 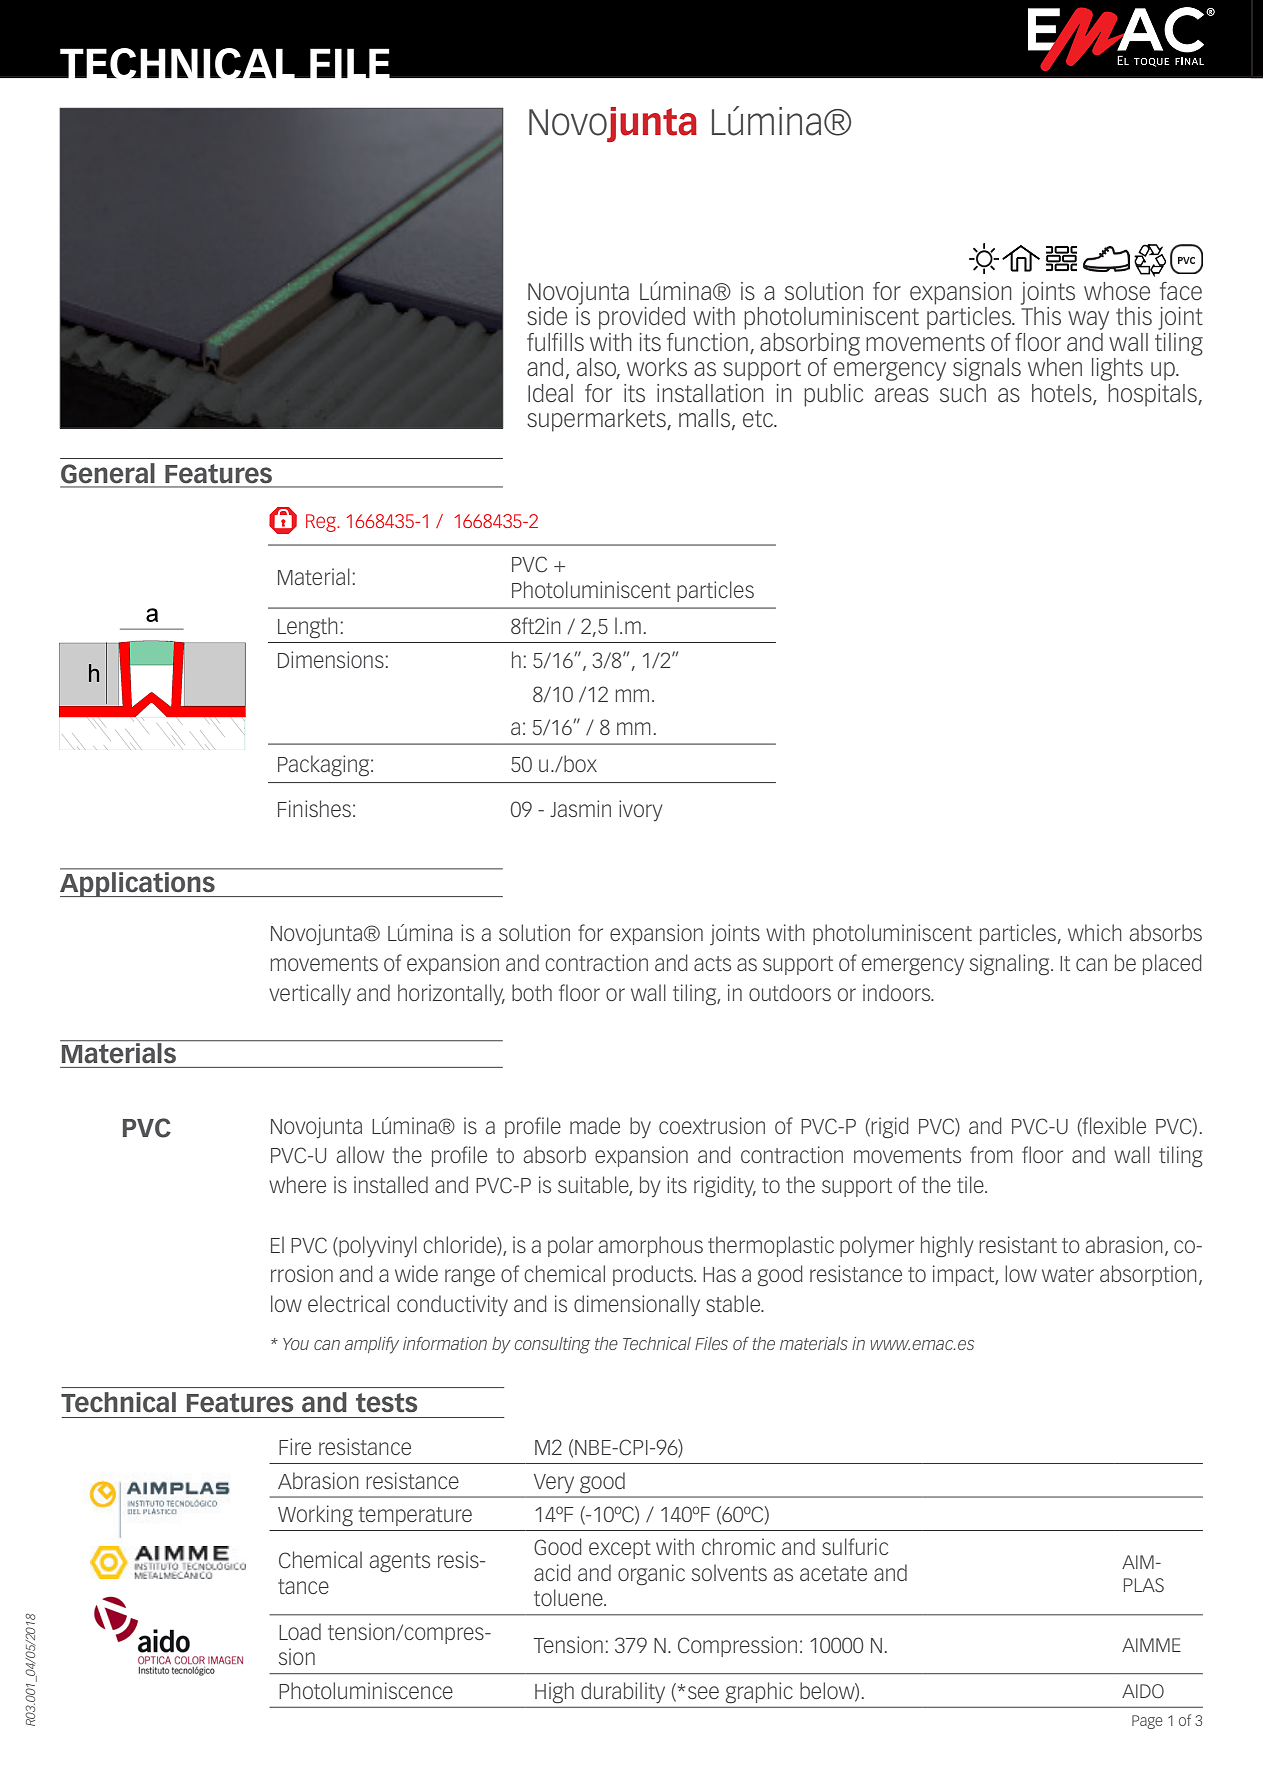 I want to click on water, so click(x=1068, y=1274).
